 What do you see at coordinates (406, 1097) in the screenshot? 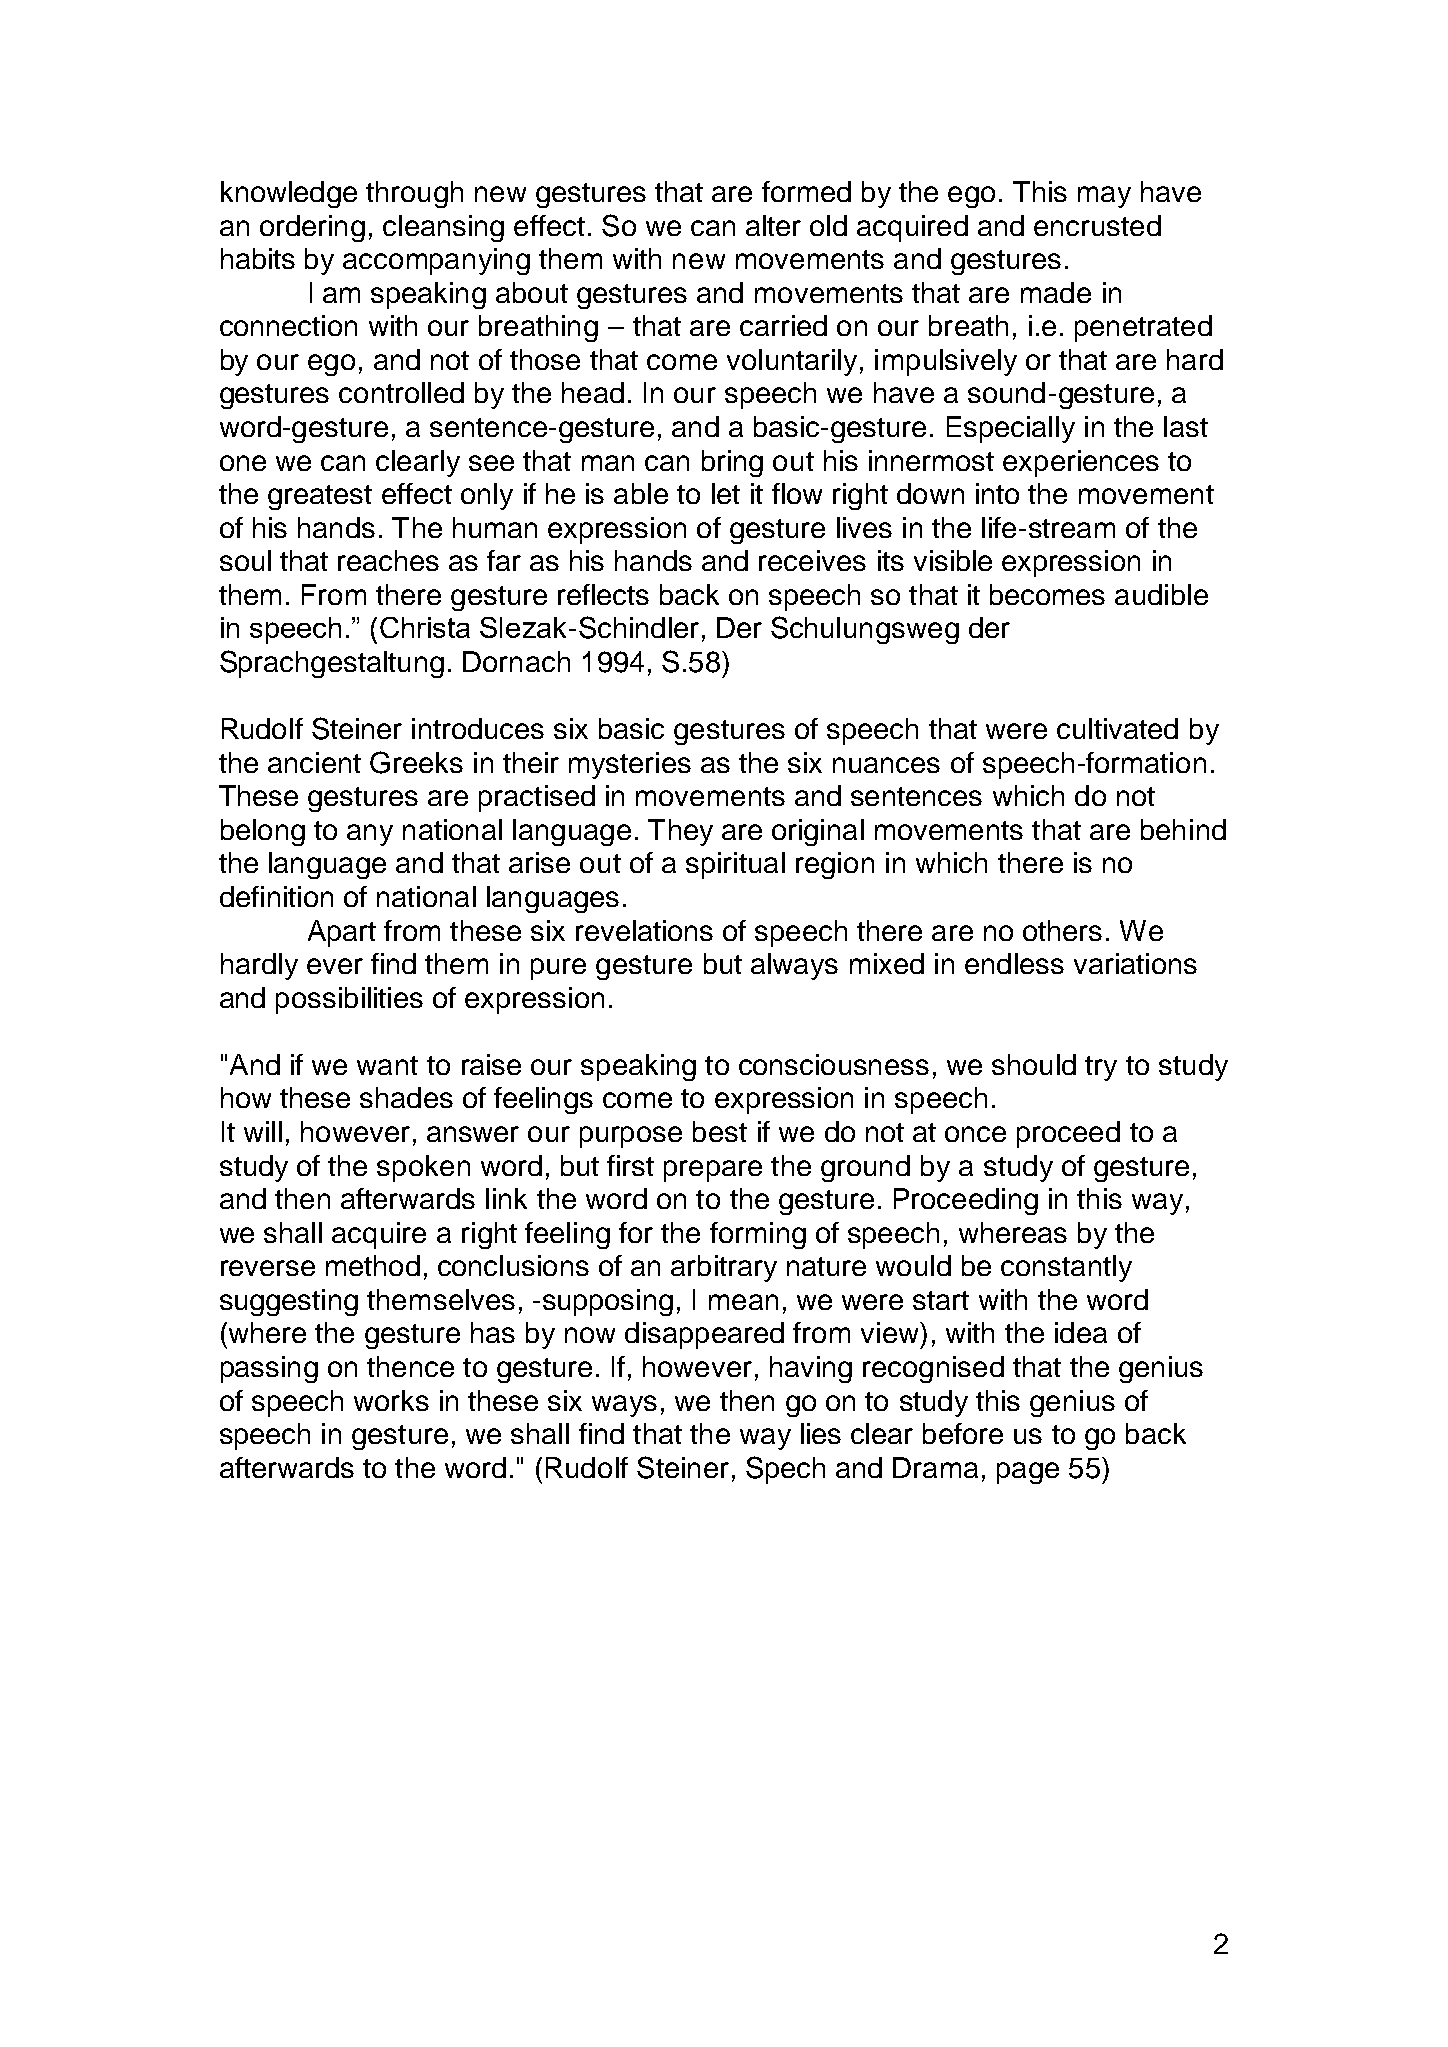
I see `shades` at bounding box center [406, 1097].
